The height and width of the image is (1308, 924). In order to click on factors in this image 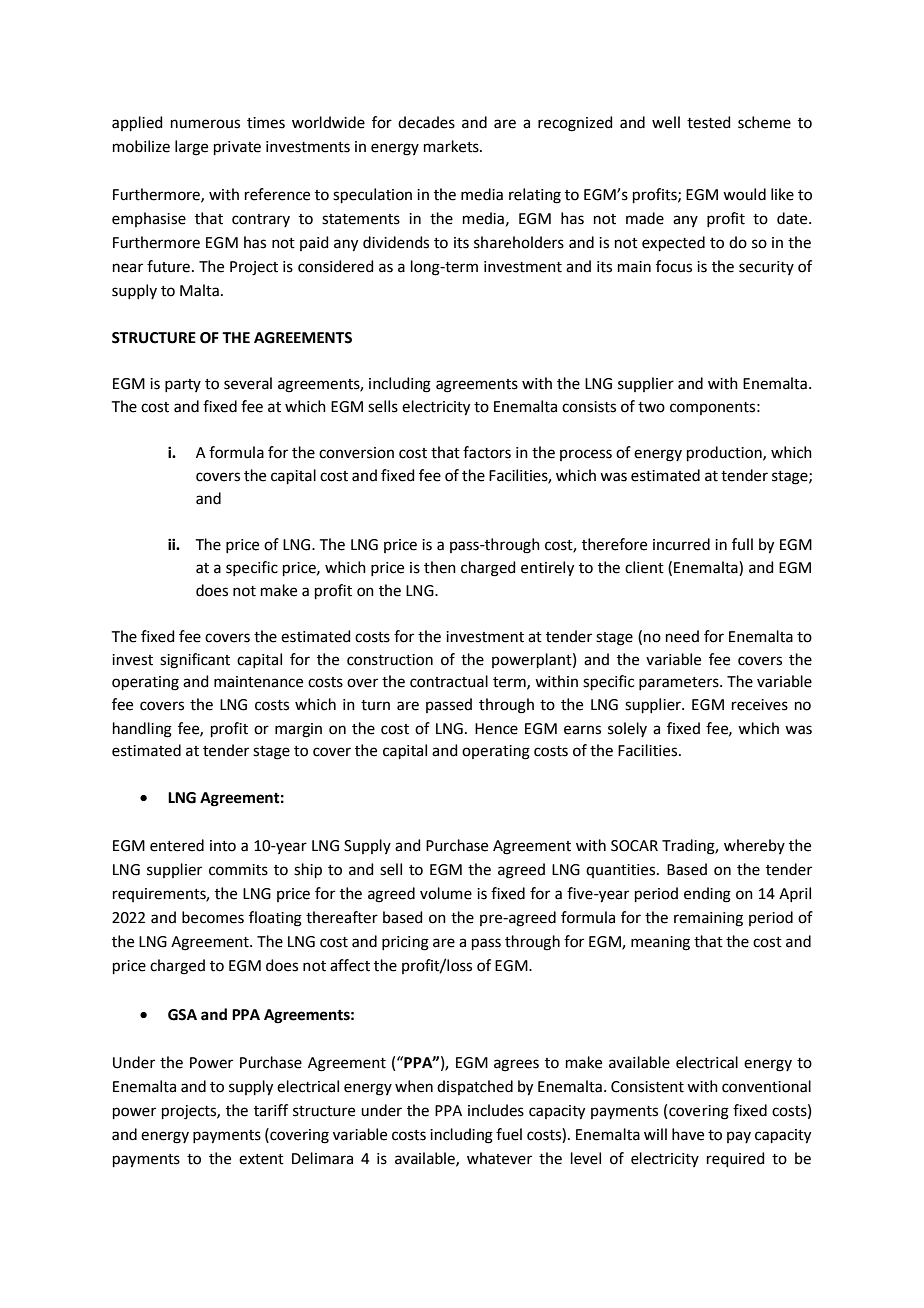, I will do `click(487, 452)`.
